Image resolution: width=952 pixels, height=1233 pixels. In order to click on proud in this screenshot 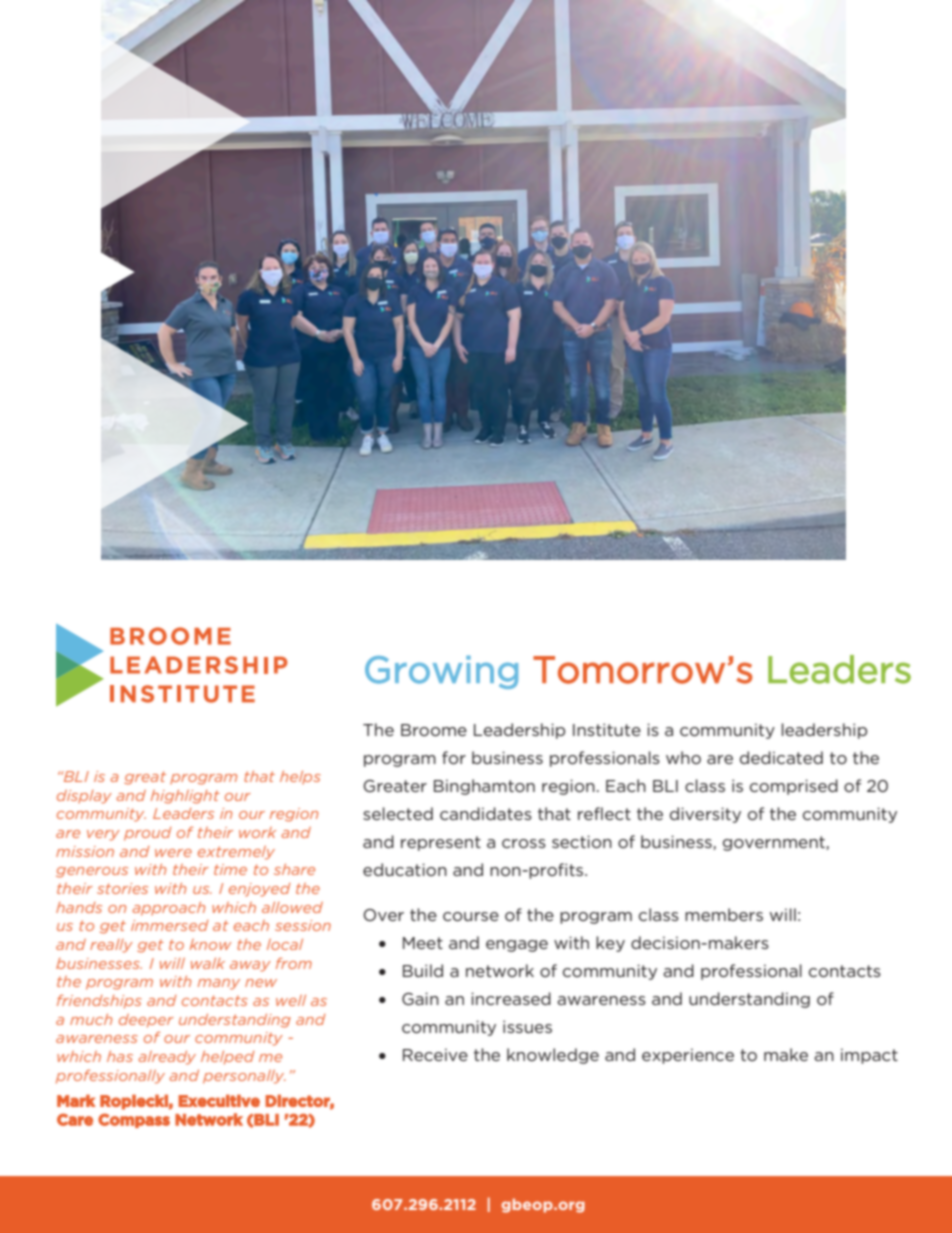, I will do `click(148, 834)`.
